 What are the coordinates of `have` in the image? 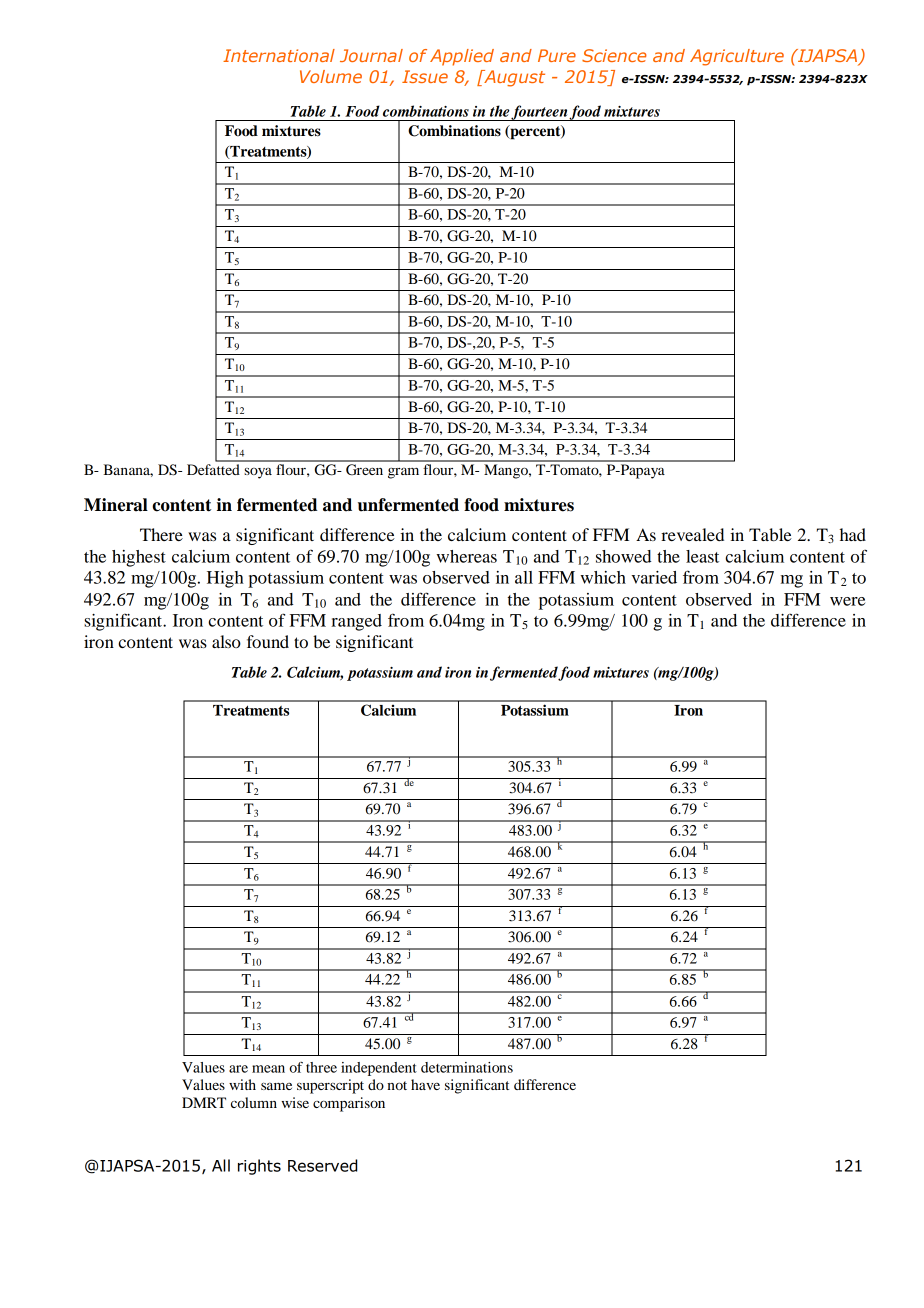 It's located at (425, 1084).
